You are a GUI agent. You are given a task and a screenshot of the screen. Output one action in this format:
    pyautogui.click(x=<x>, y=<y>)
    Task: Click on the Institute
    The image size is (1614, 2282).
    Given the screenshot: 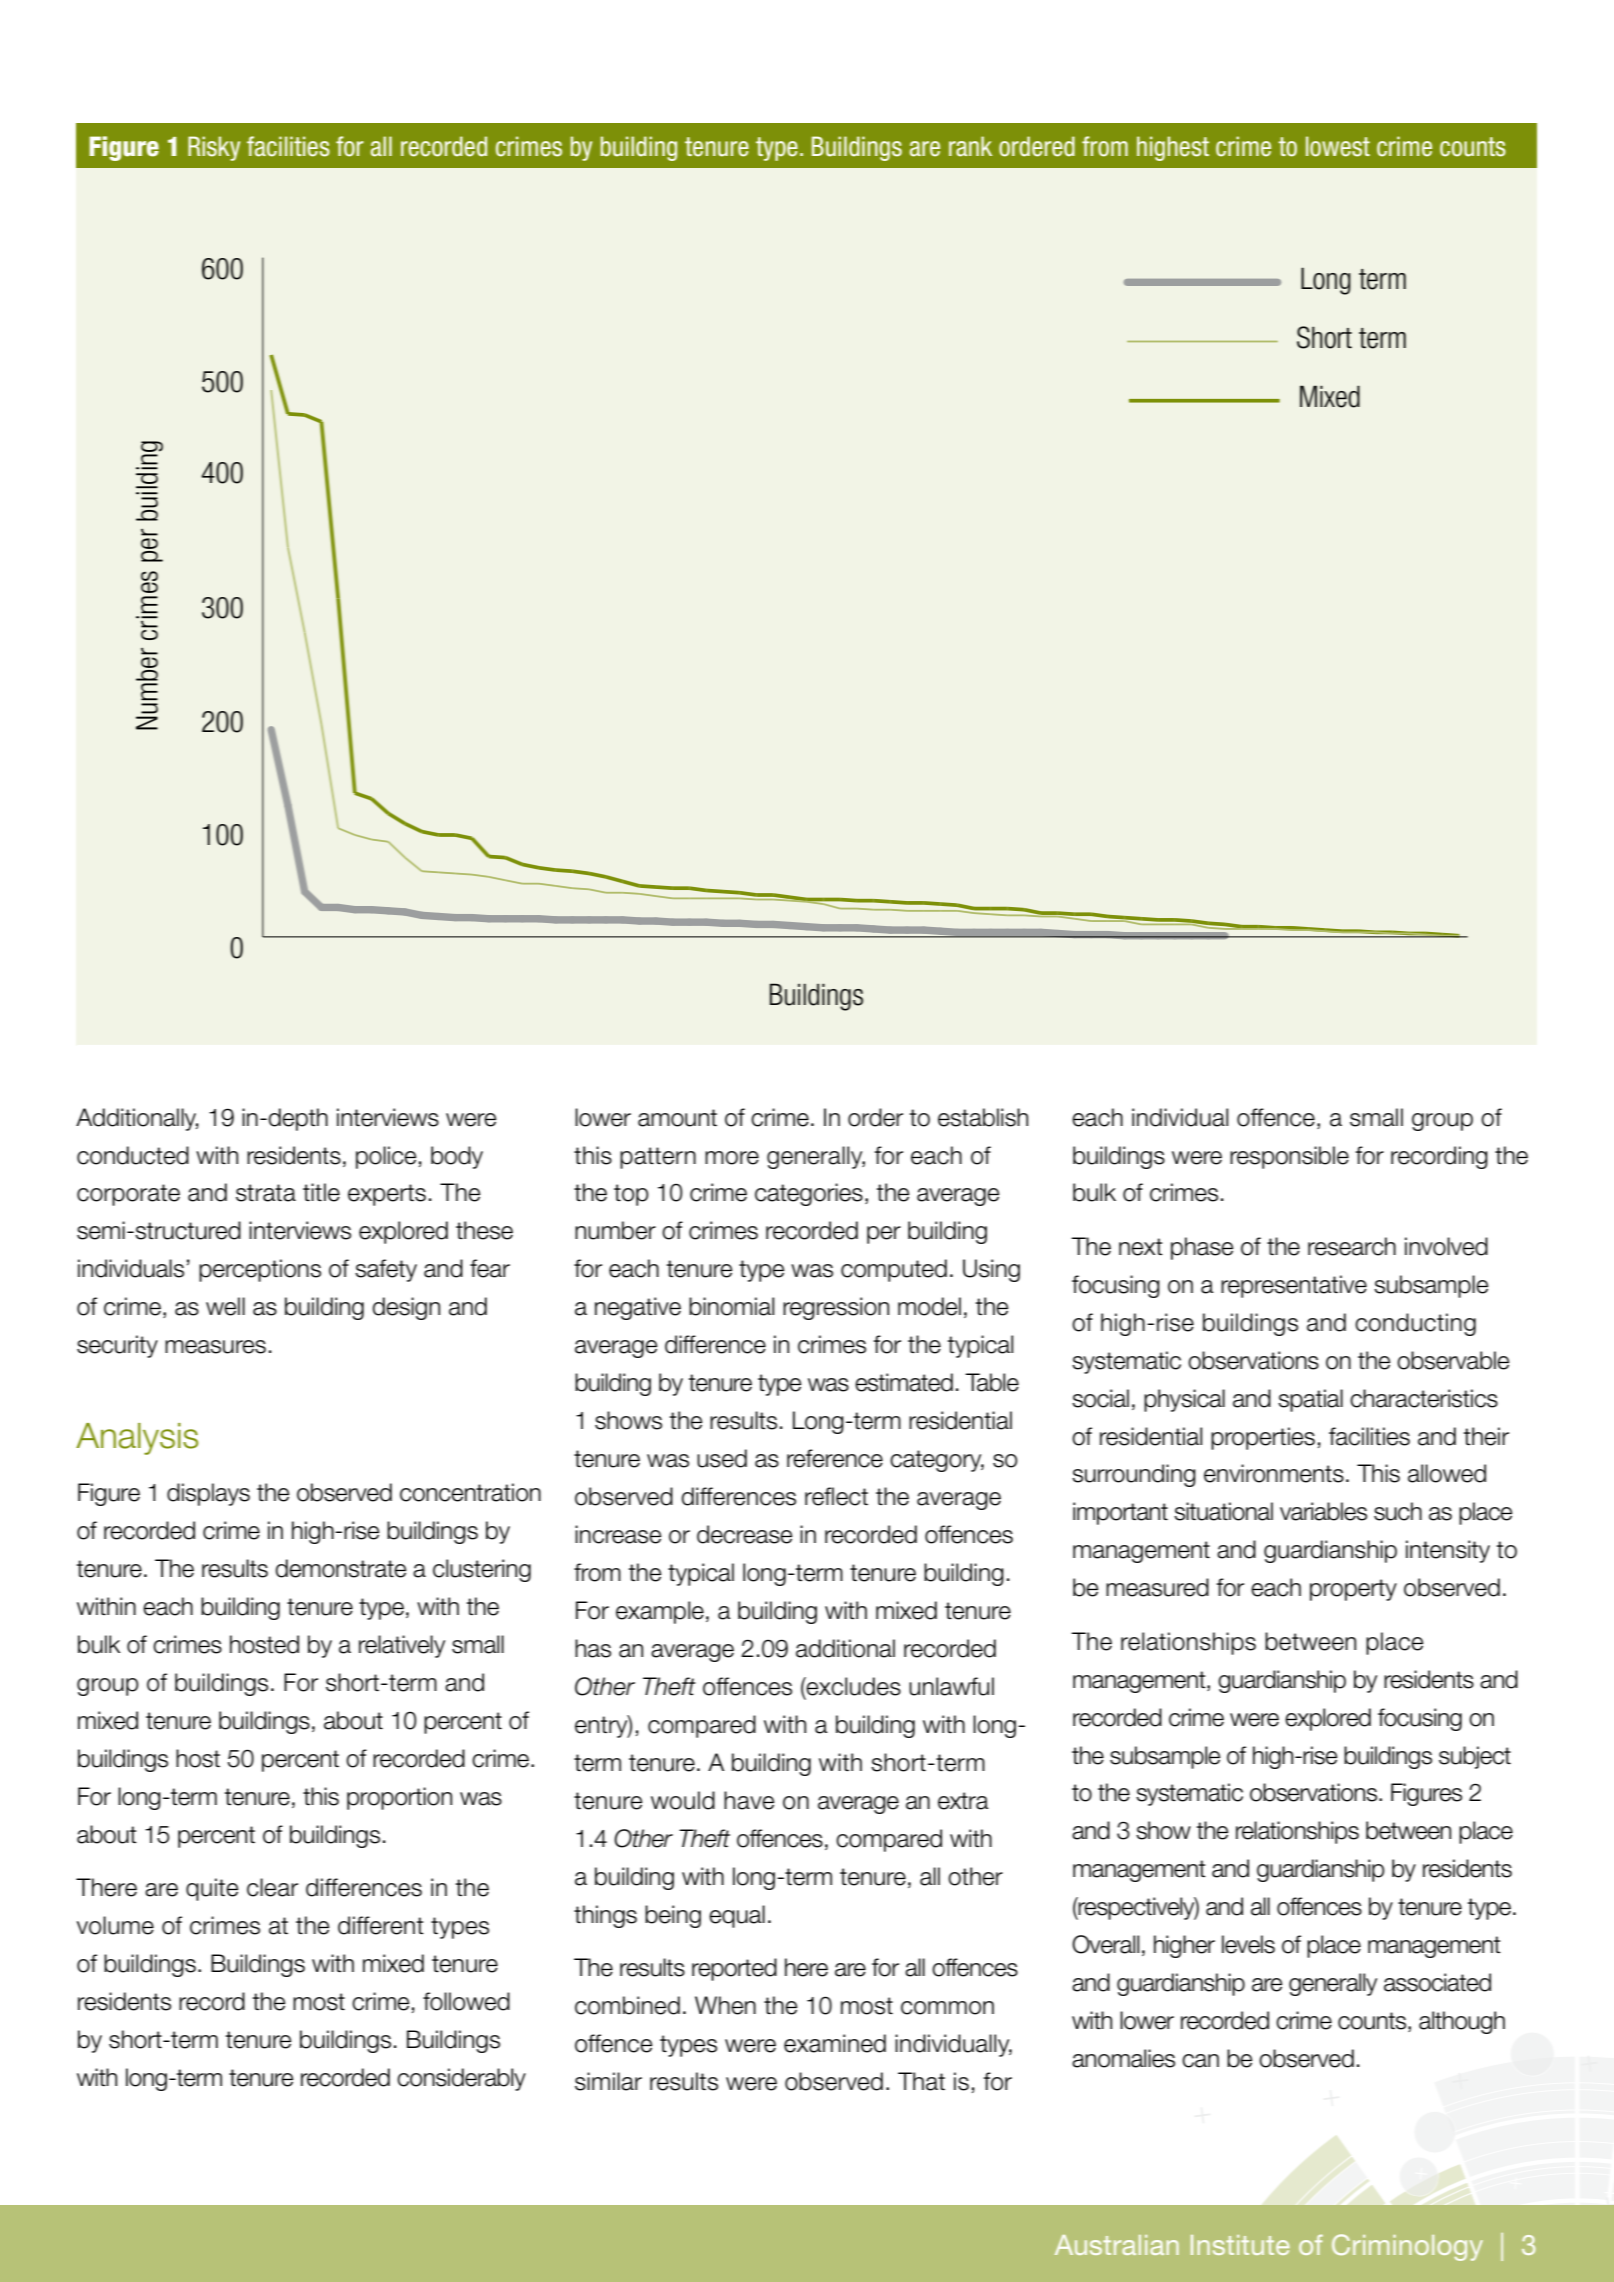 What is the action you would take?
    pyautogui.click(x=1240, y=2245)
